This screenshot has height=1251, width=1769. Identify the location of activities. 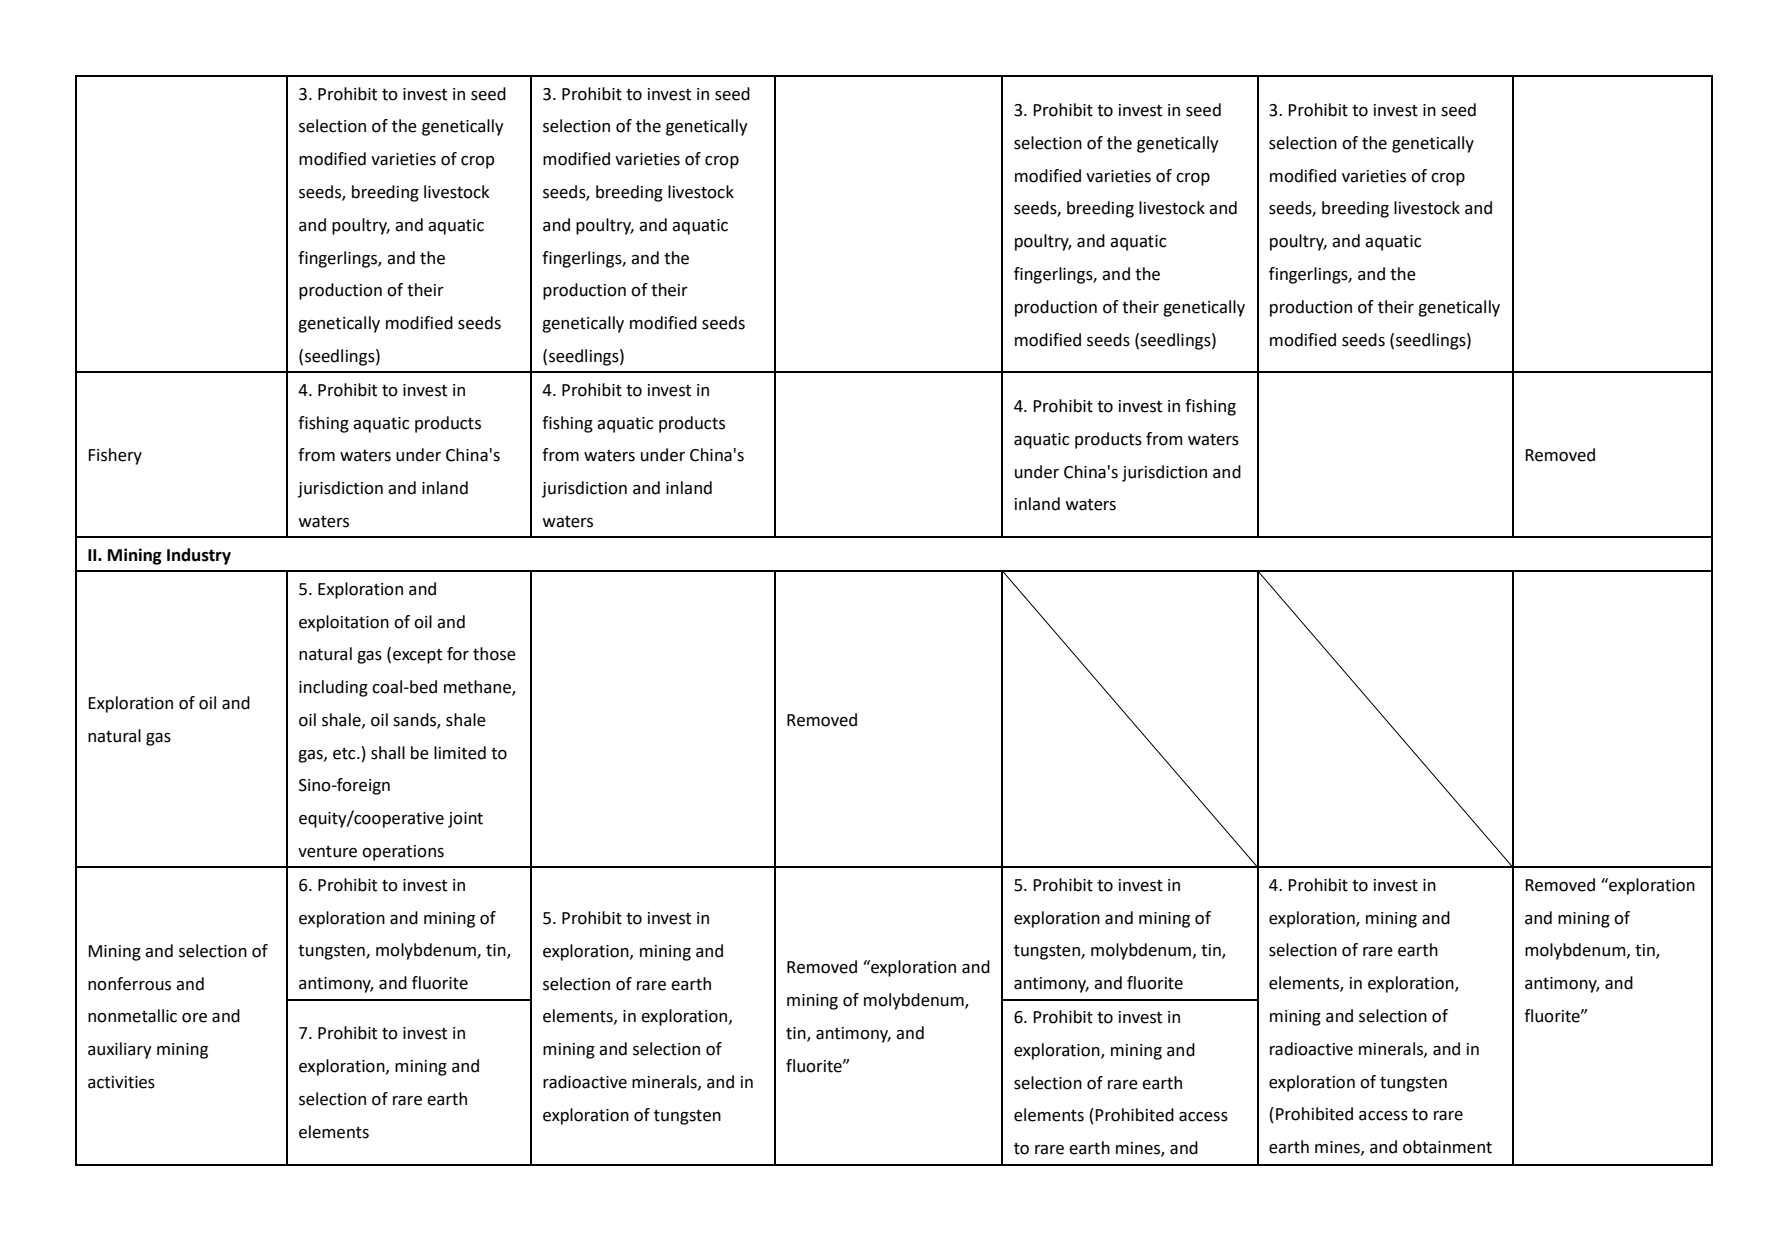
(121, 1082).
